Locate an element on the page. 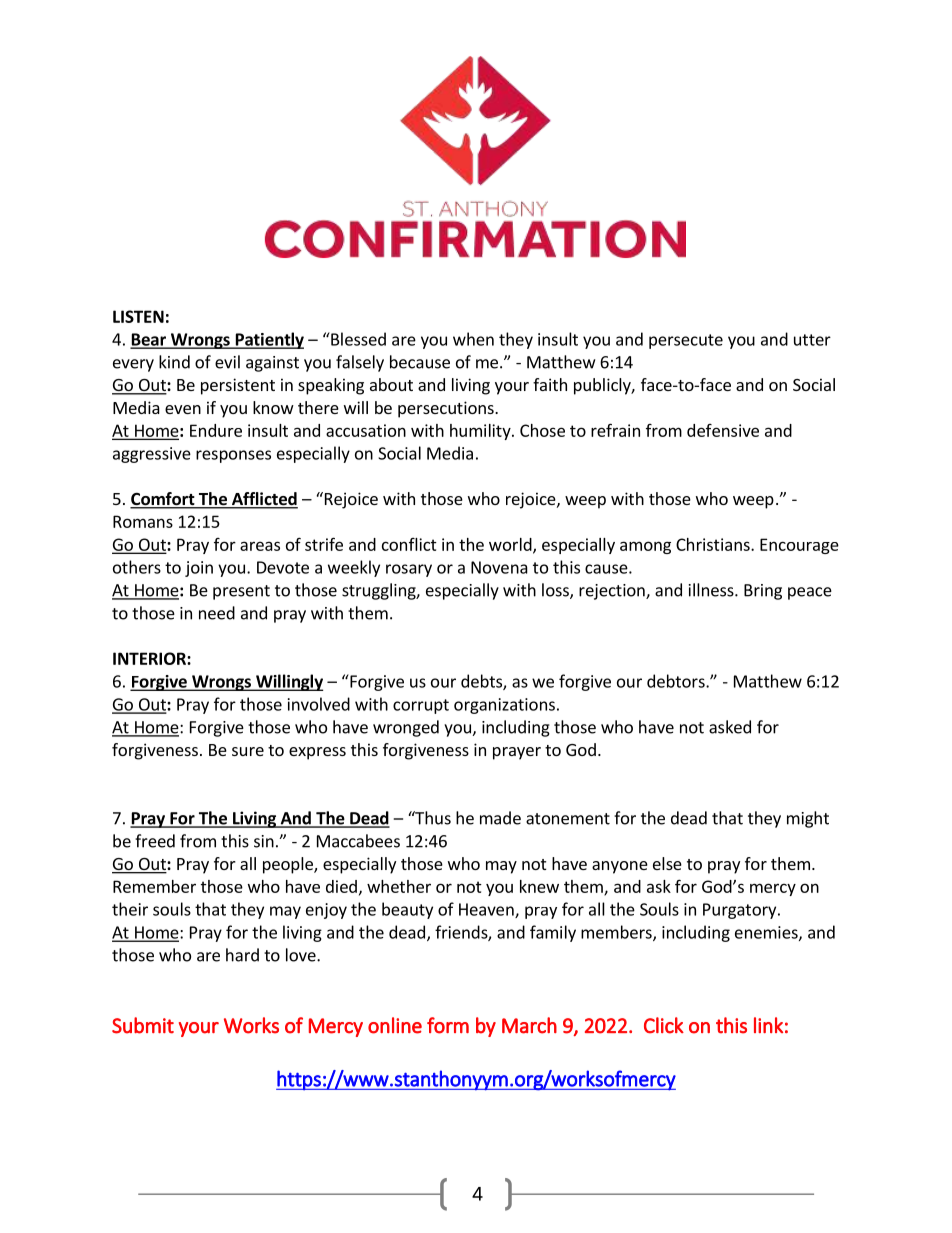 Image resolution: width=952 pixels, height=1233 pixels. evil is located at coordinates (227, 362).
